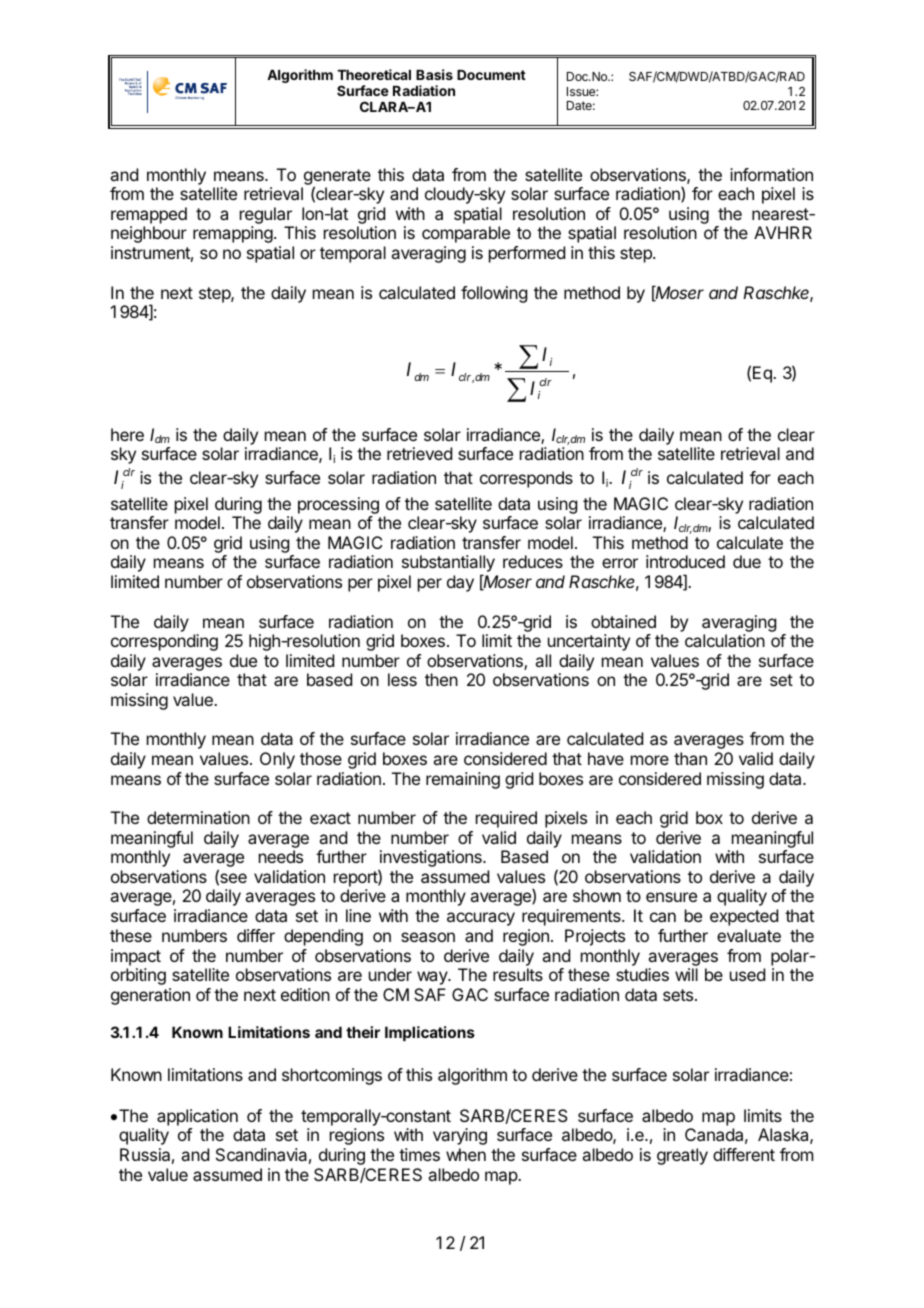  What do you see at coordinates (434, 74) in the image?
I see `Basis` at bounding box center [434, 74].
